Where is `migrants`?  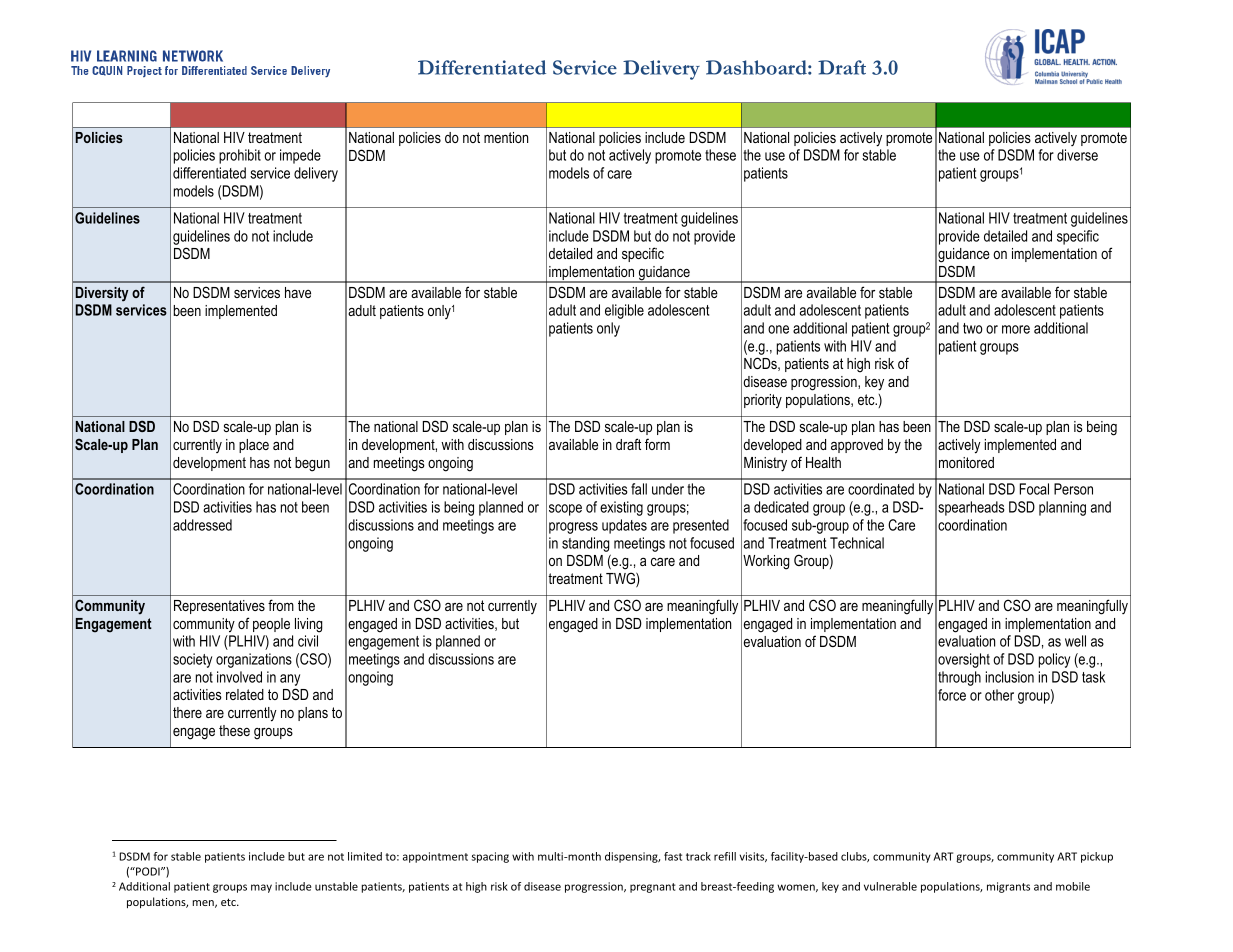 migrants is located at coordinates (1008, 887).
